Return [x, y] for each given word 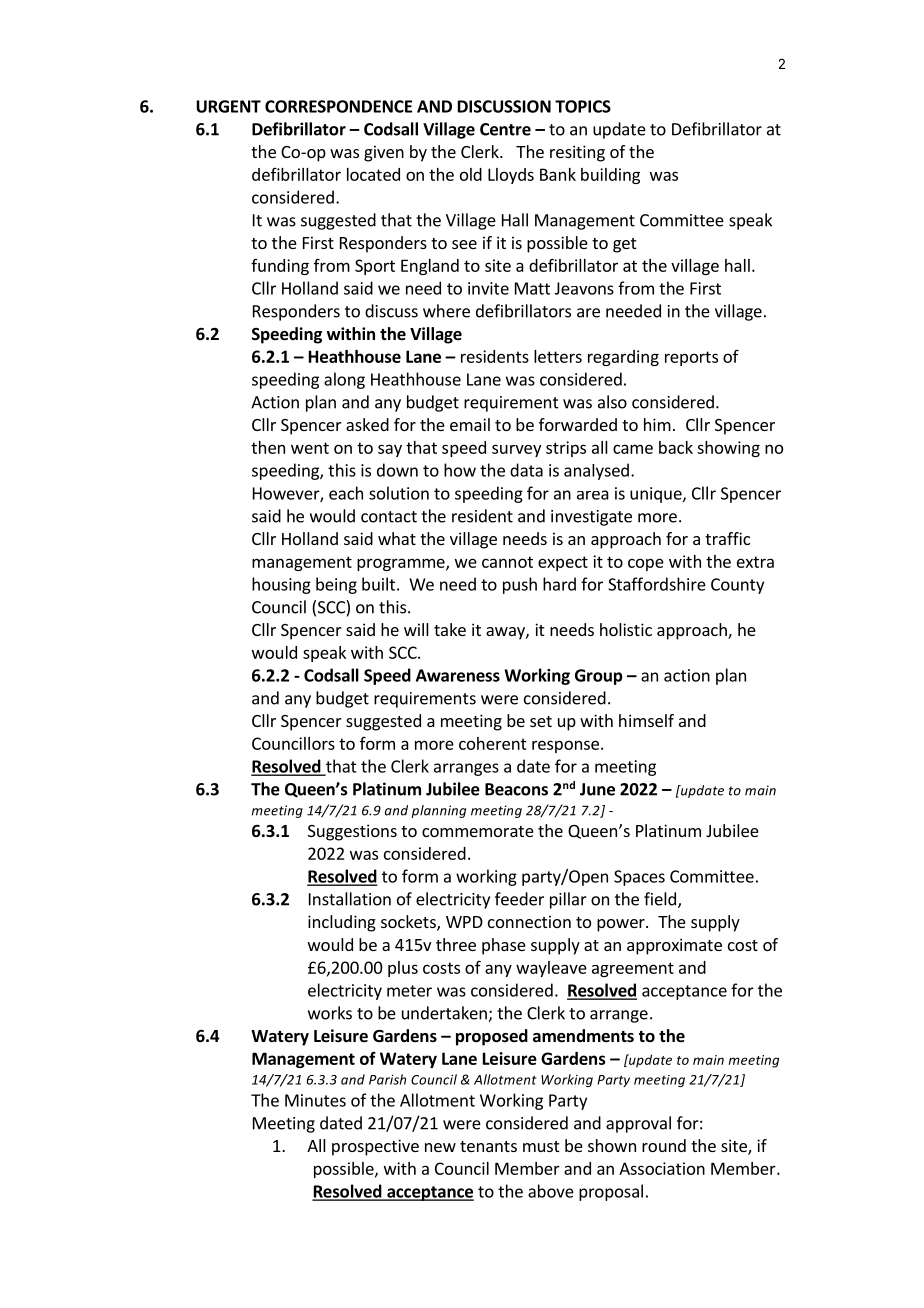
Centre [505, 129]
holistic [626, 629]
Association [662, 1168]
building [610, 176]
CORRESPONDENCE [338, 106]
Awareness [458, 675]
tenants [488, 1146]
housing [281, 585]
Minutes [315, 1100]
